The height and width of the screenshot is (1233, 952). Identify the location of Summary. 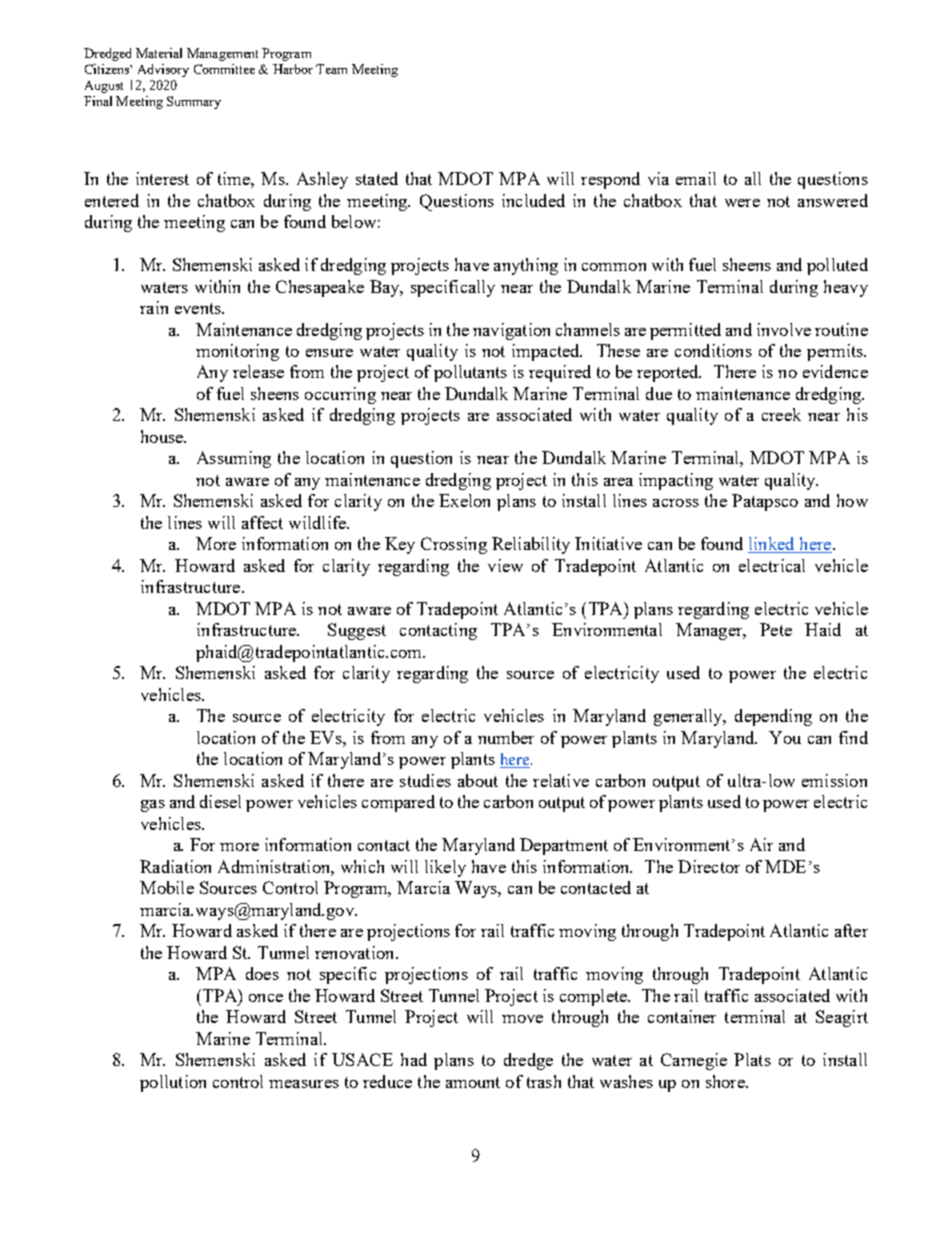
(194, 102).
